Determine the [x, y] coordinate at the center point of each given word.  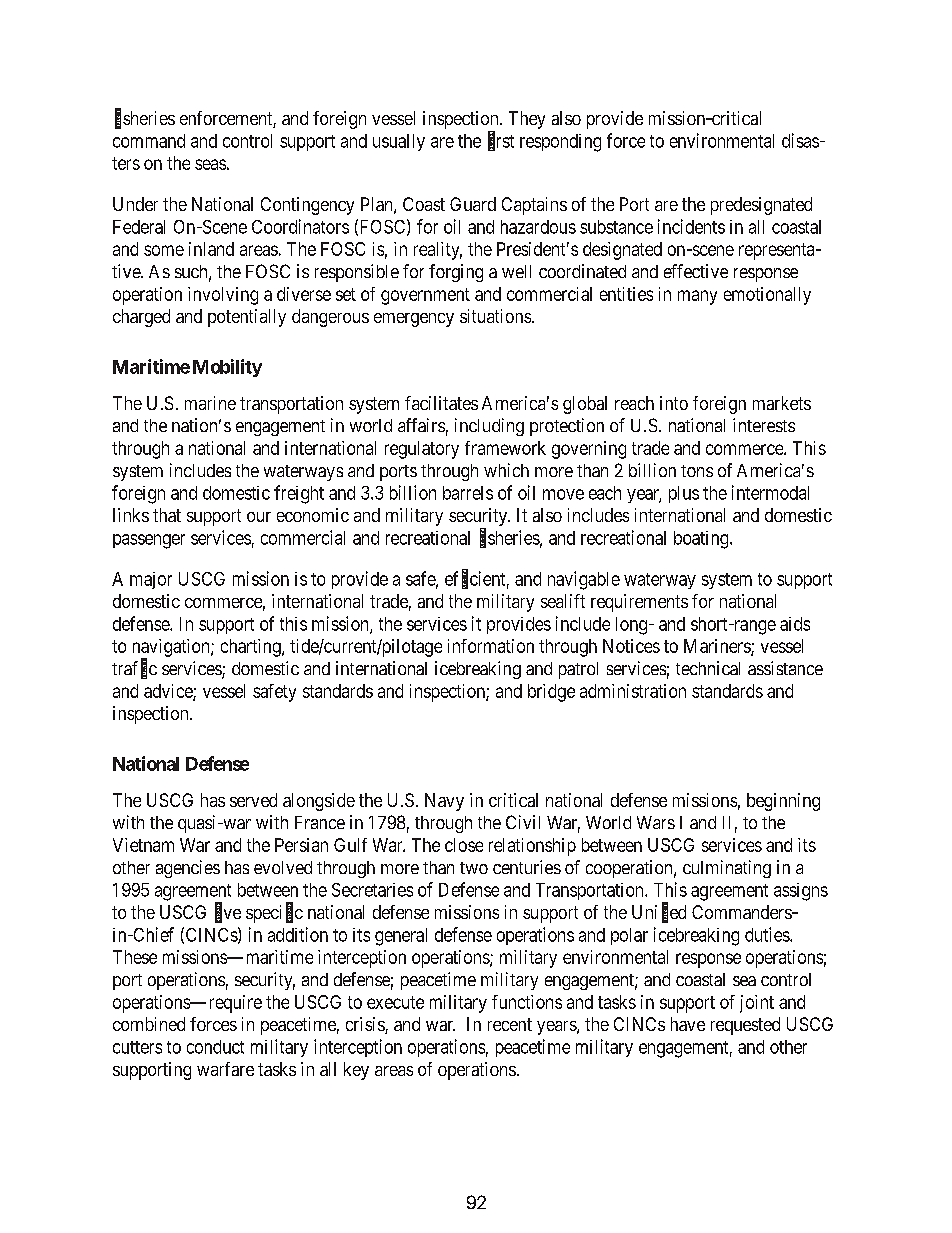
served [253, 800]
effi [456, 579]
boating [702, 540]
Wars [656, 822]
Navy [444, 802]
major [151, 580]
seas [210, 164]
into [674, 403]
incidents [691, 226]
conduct [215, 1047]
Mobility [227, 368]
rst [505, 141]
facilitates [441, 403]
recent [510, 1024]
